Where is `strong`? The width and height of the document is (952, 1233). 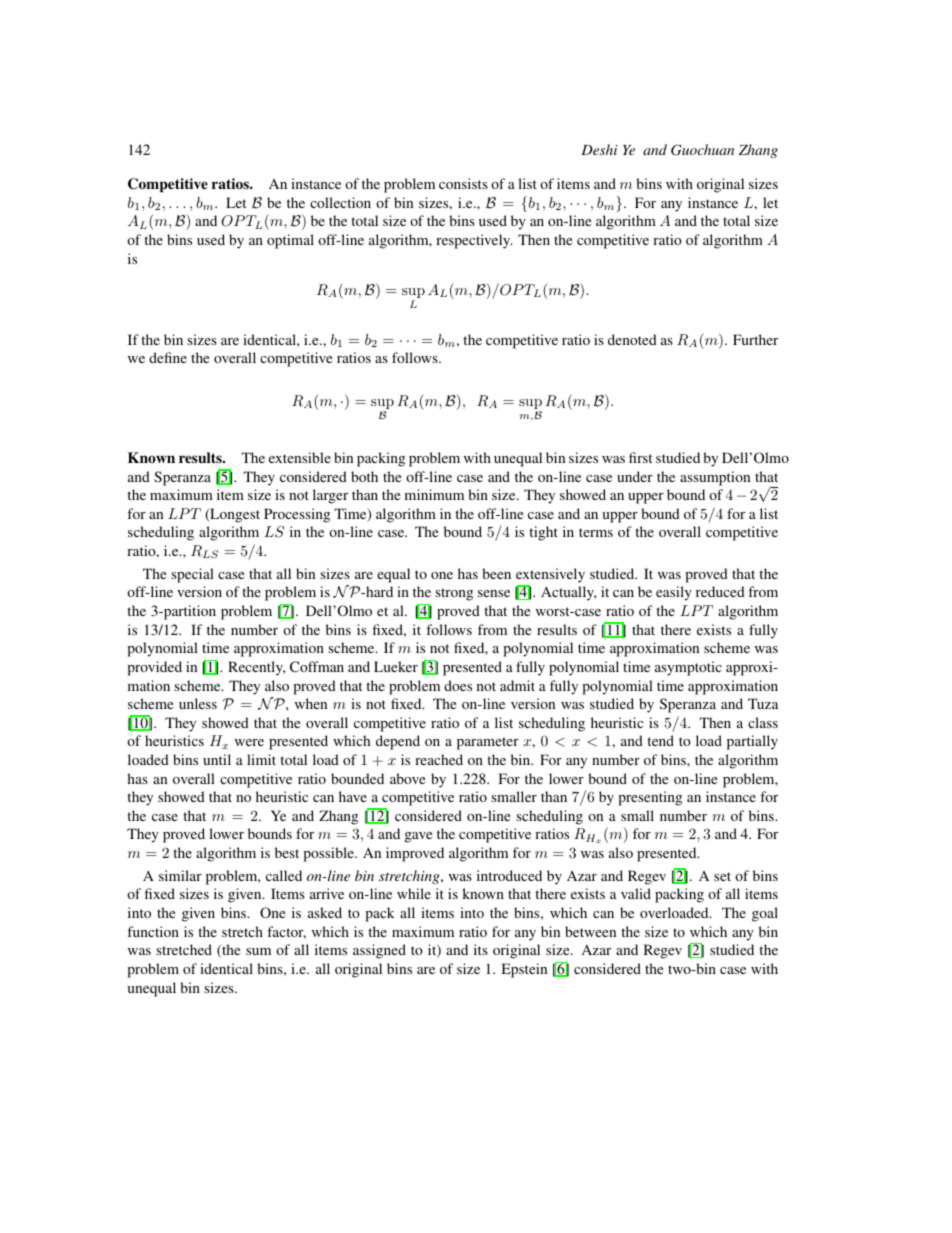
strong is located at coordinates (454, 594).
